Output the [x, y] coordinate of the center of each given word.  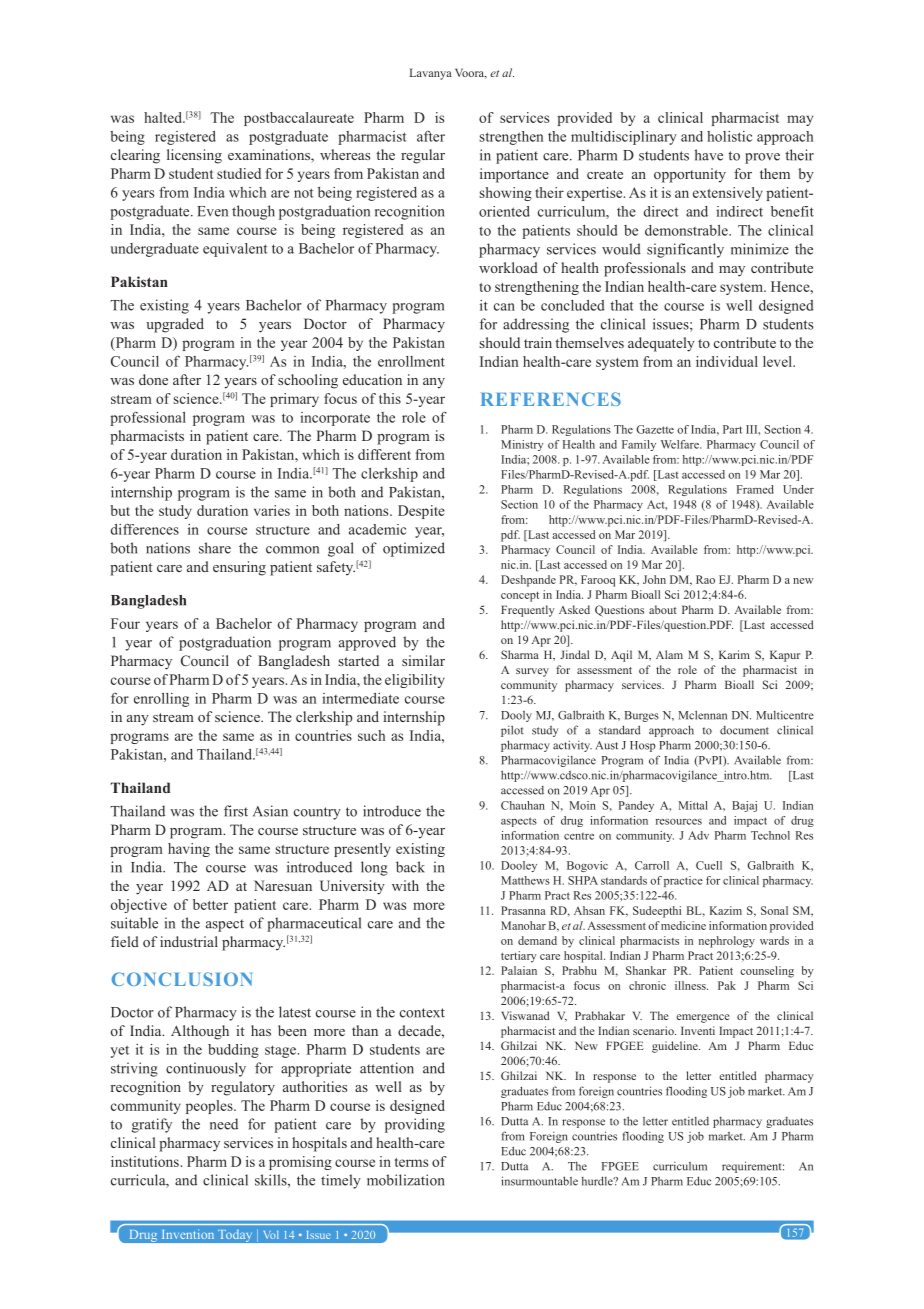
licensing [194, 156]
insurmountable [539, 1181]
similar [423, 660]
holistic [729, 136]
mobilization [406, 1180]
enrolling [161, 700]
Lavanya [431, 74]
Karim [734, 654]
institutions [146, 1161]
